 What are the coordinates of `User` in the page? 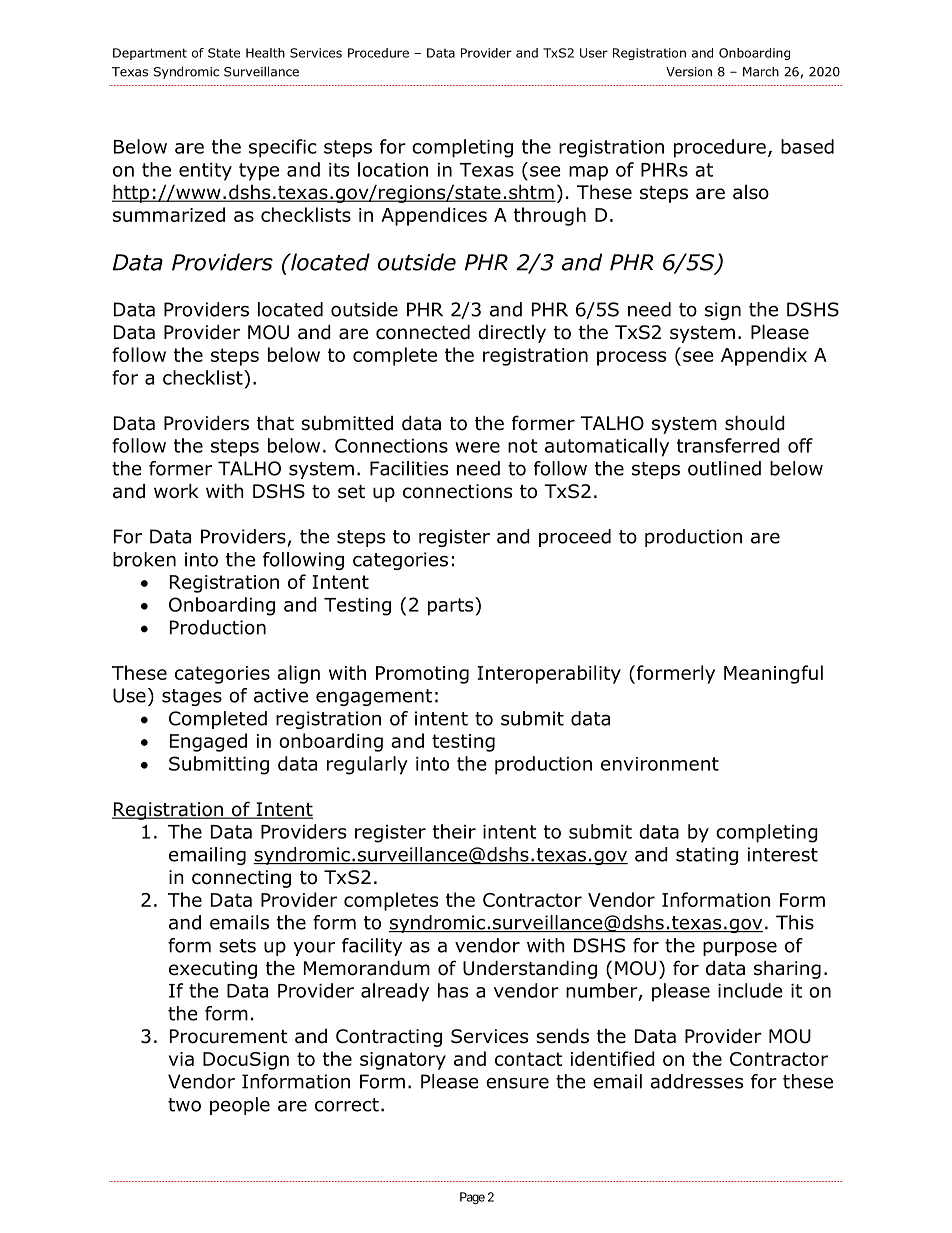 It's located at (594, 53).
